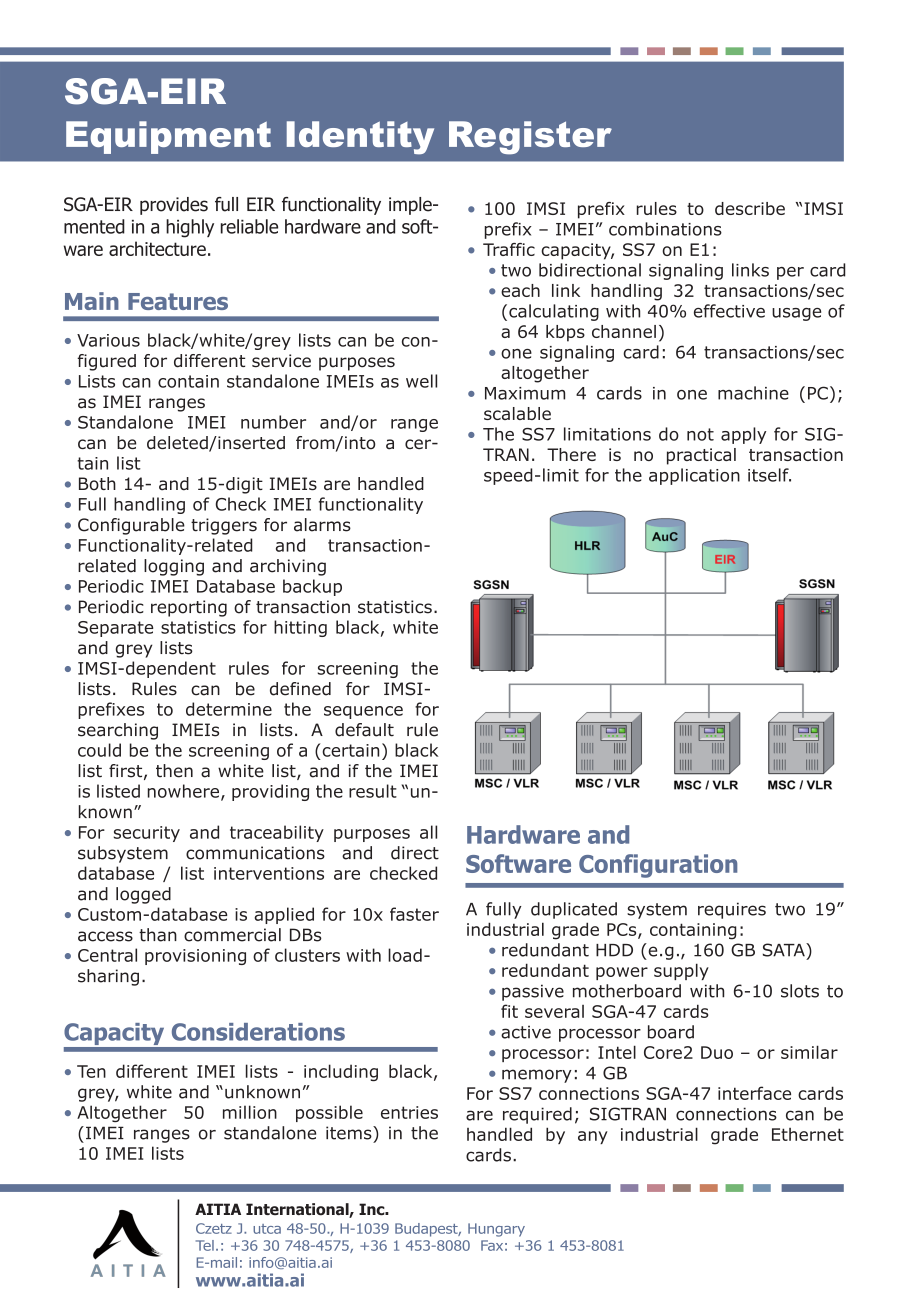  I want to click on requires, so click(732, 910).
